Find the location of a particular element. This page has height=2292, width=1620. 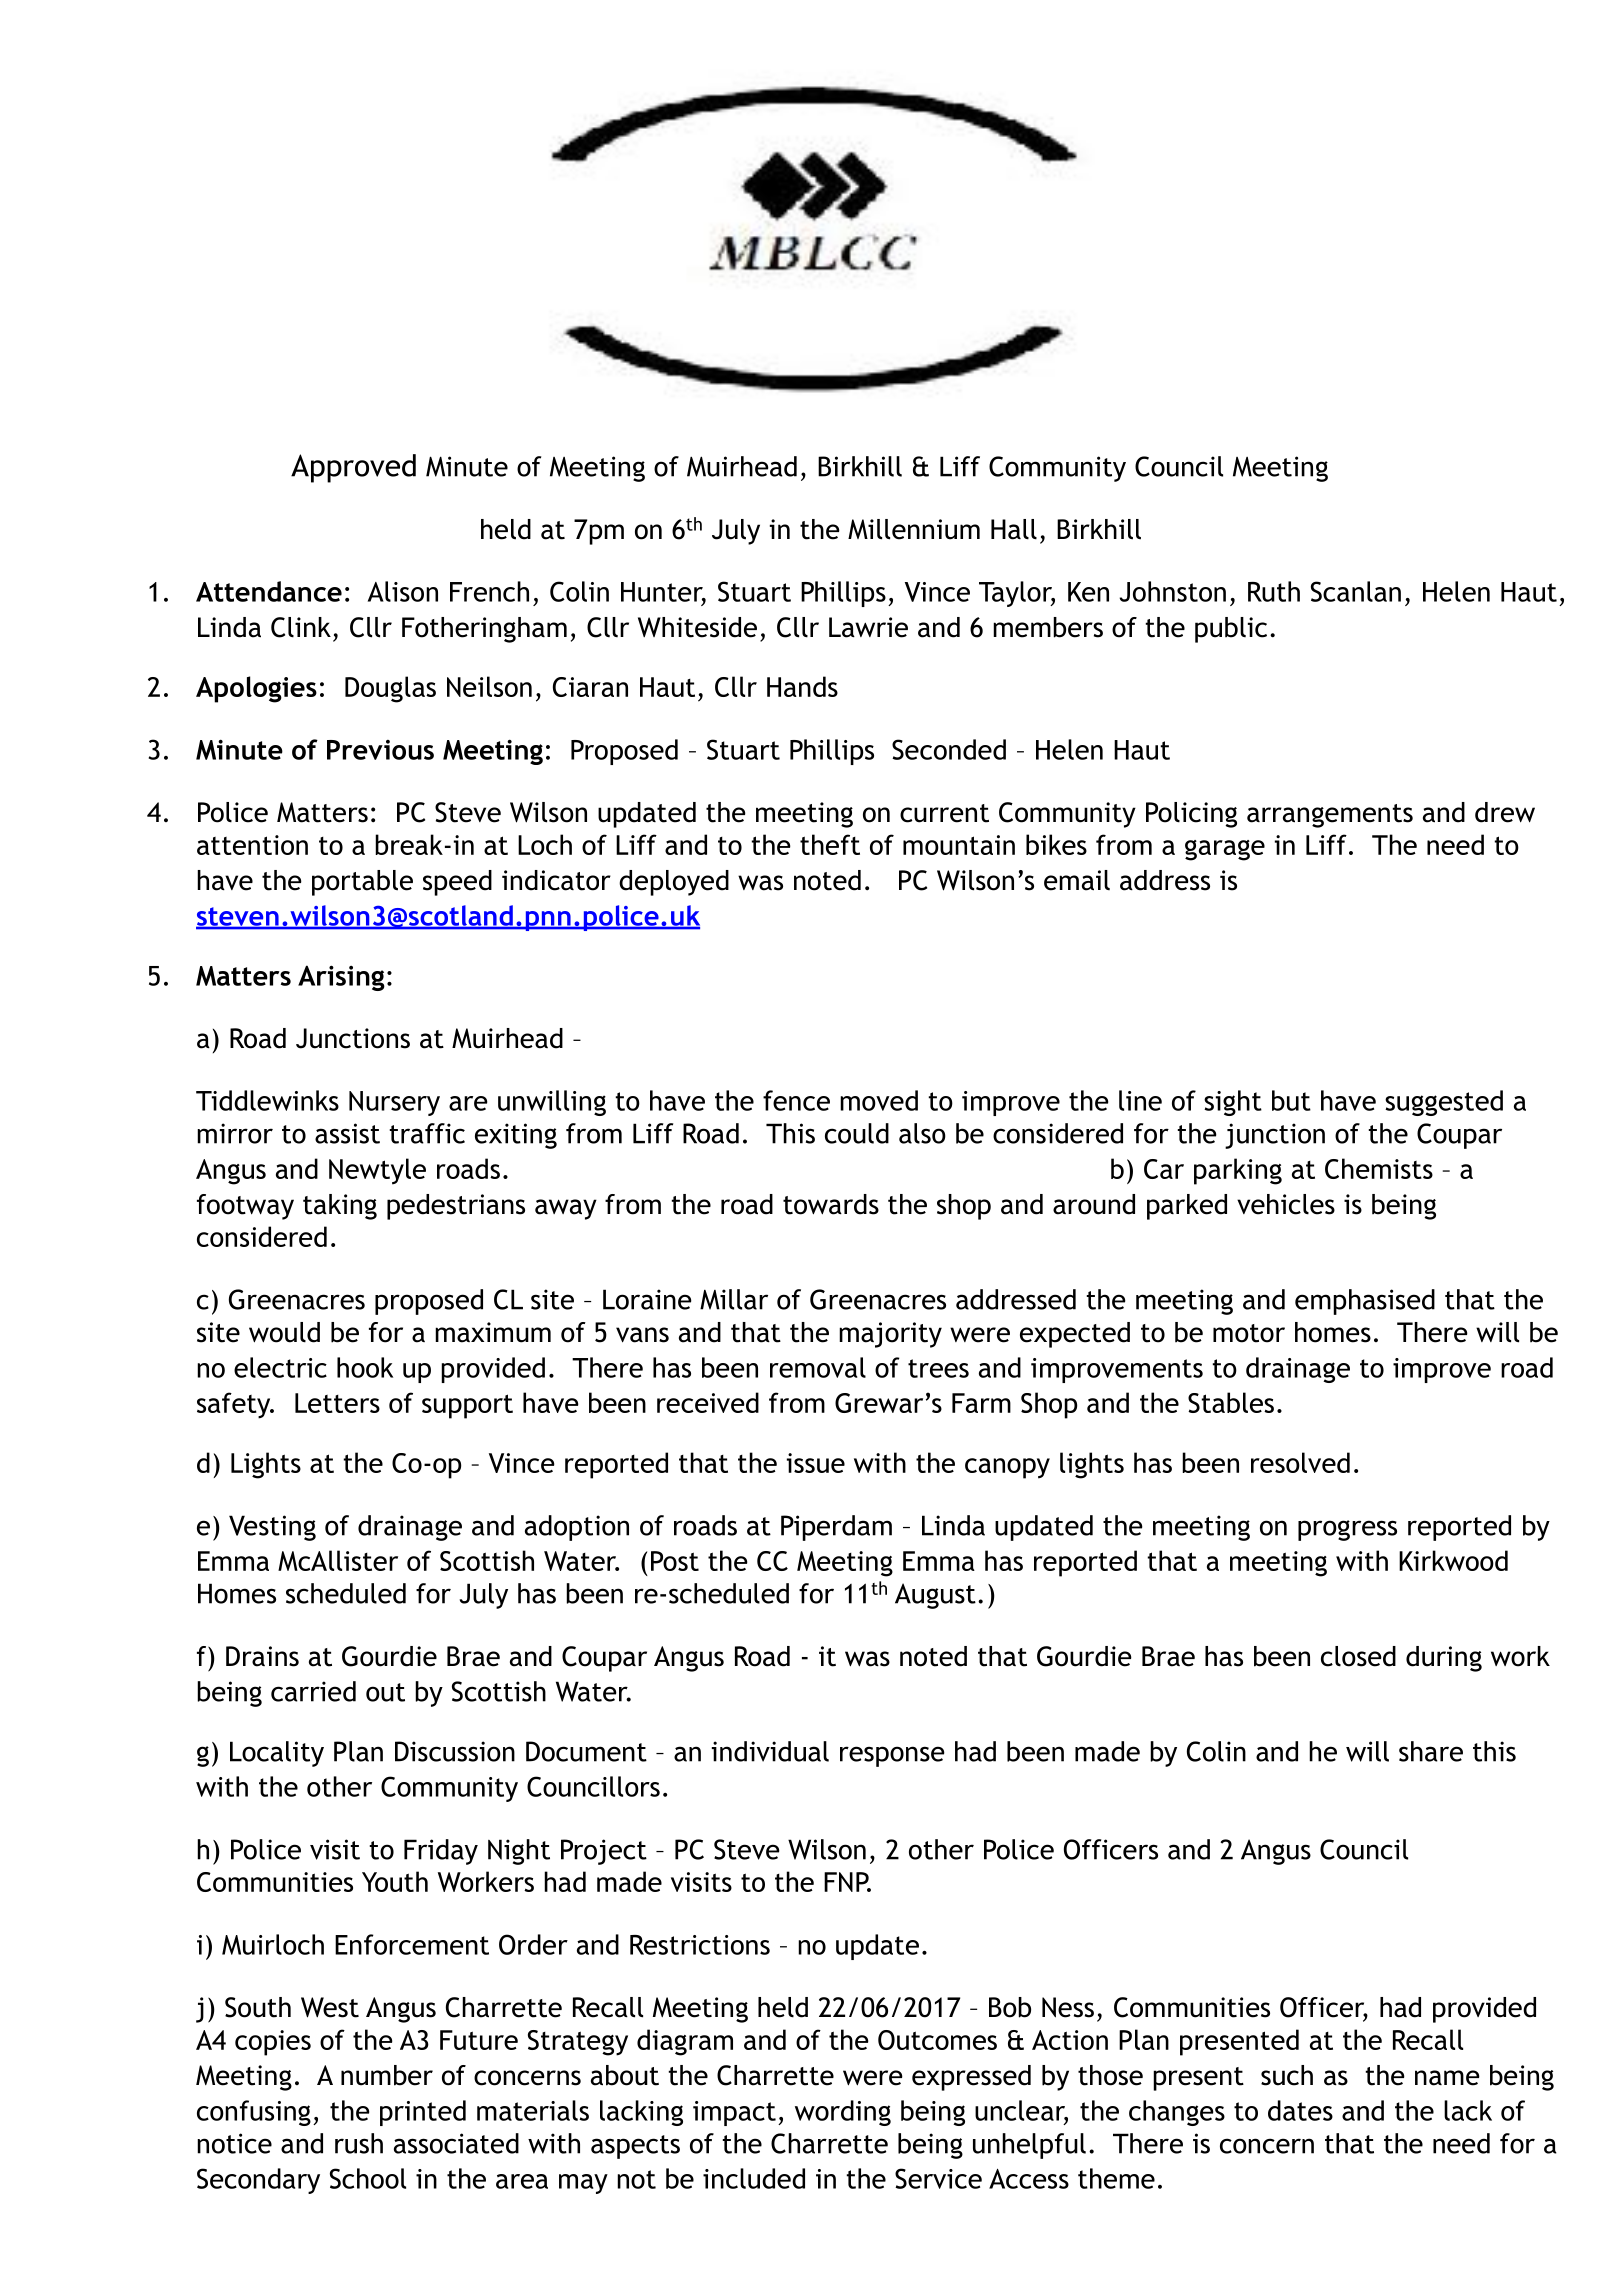

majority is located at coordinates (890, 1335).
